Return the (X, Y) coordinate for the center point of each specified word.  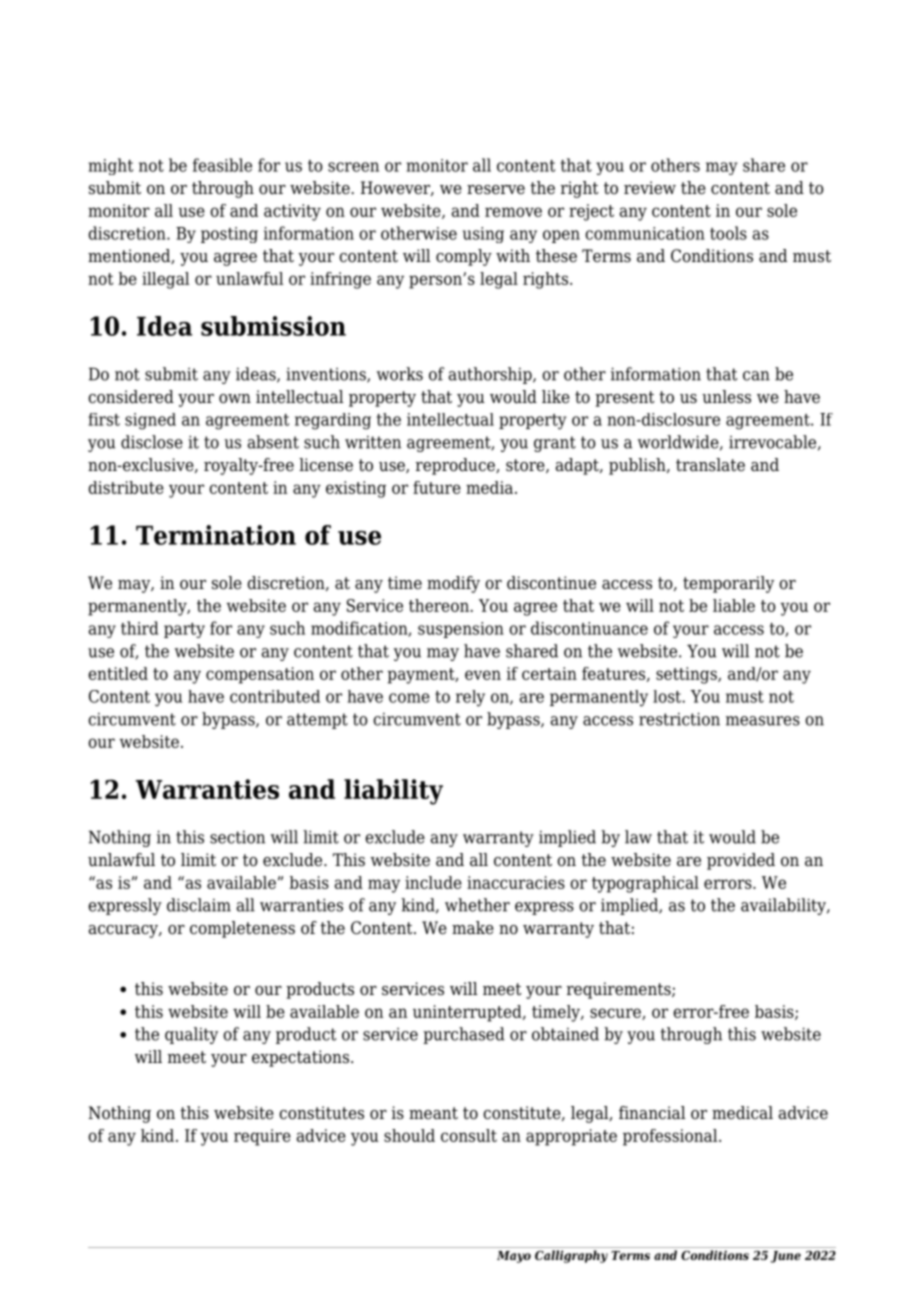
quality (191, 1035)
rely (470, 698)
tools (728, 233)
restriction (679, 719)
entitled (118, 673)
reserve (496, 190)
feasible (222, 165)
